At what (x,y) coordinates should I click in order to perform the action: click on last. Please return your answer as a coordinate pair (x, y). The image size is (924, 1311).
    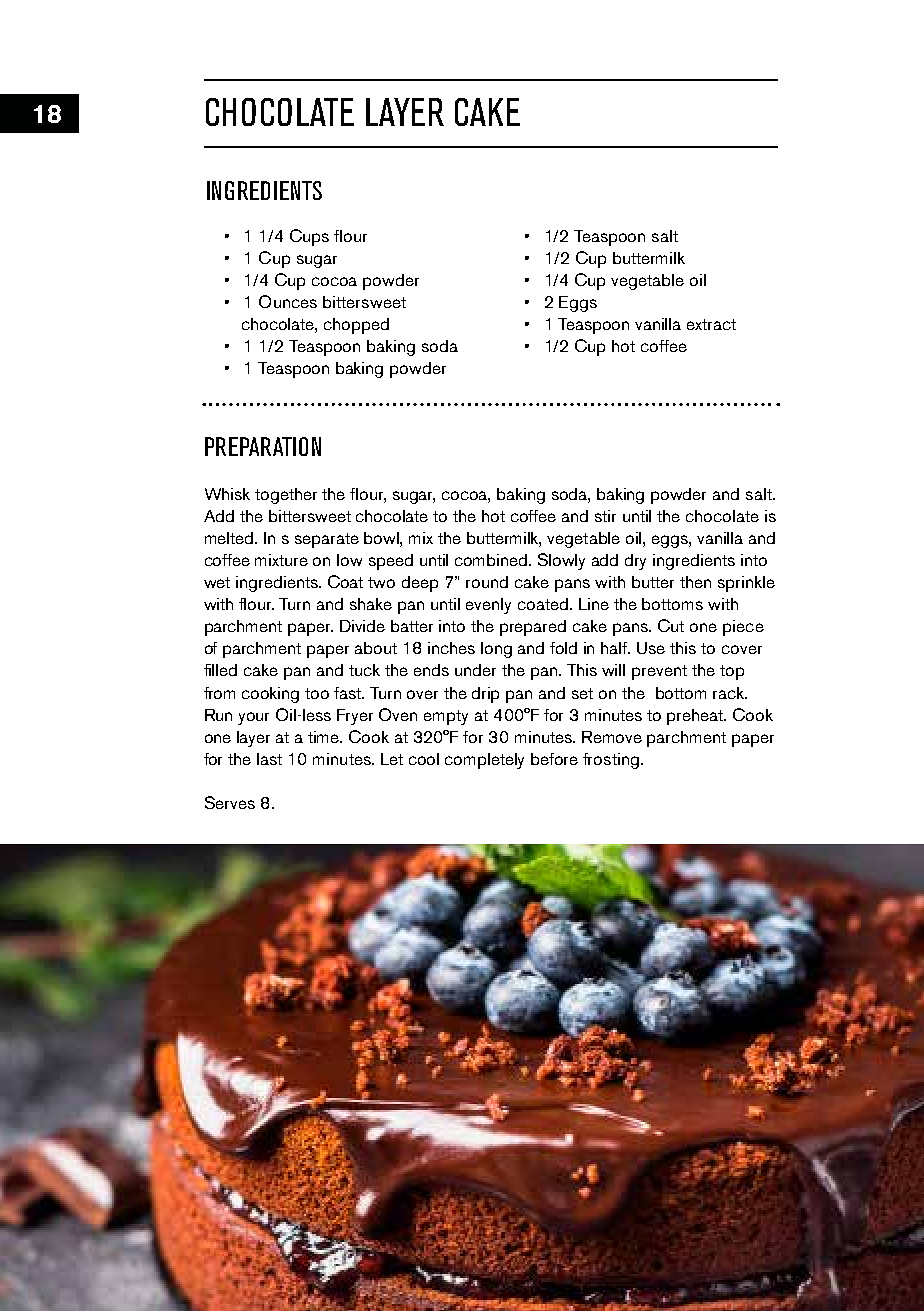
    Looking at the image, I should click on (269, 759).
